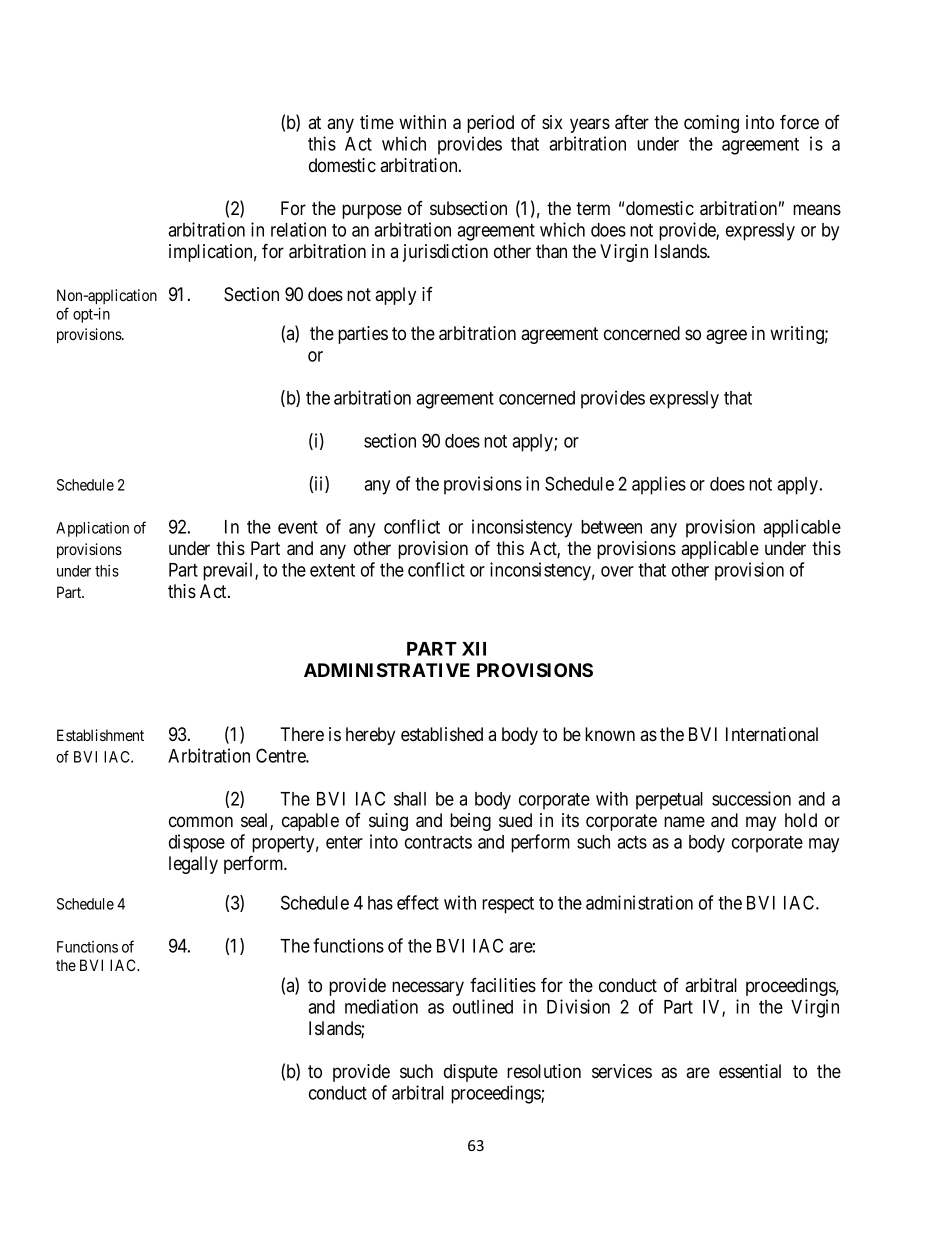 This image has height=1233, width=952. I want to click on period, so click(490, 124).
